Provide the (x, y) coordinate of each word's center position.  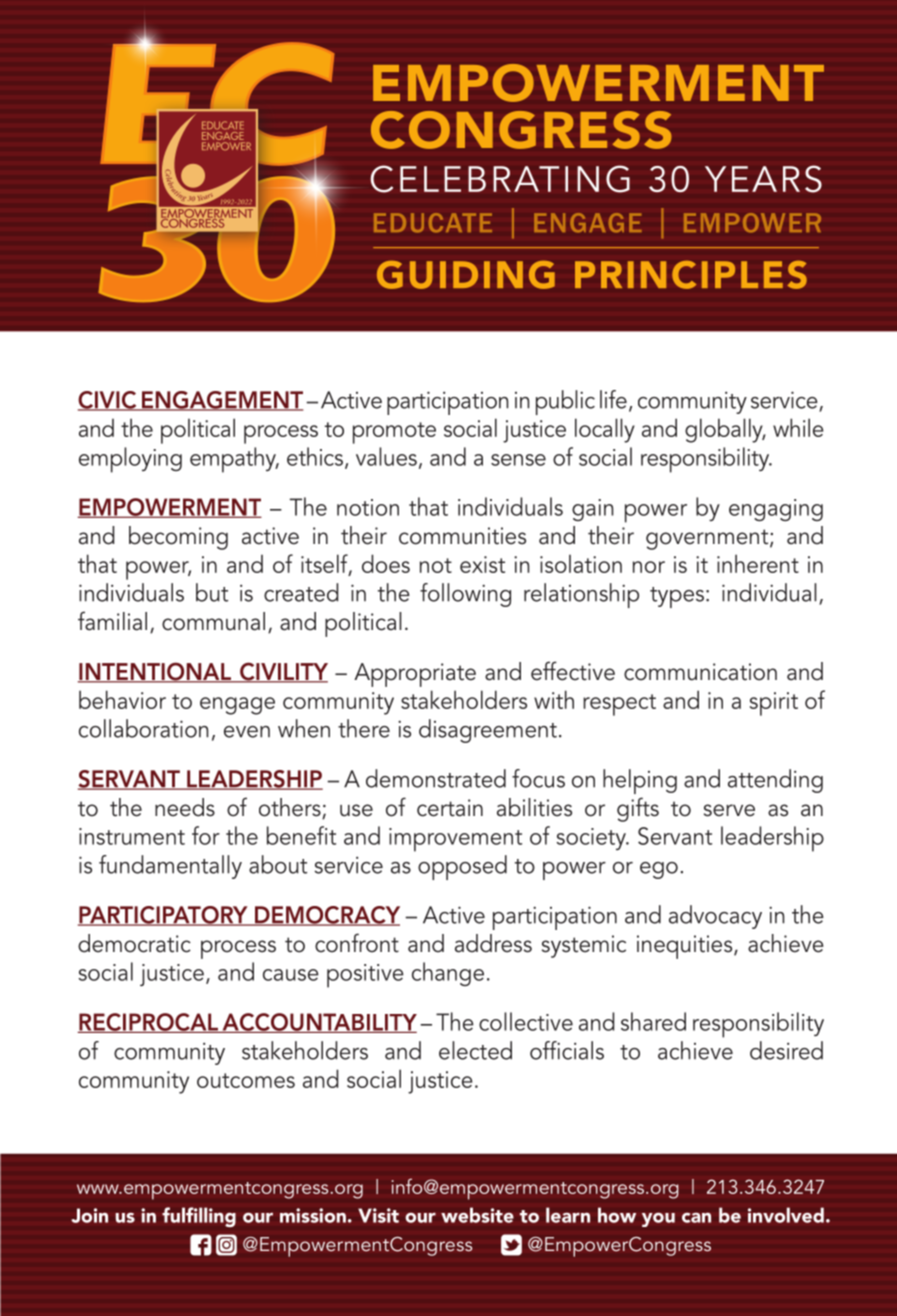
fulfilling (199, 1217)
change (448, 974)
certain (450, 808)
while (798, 427)
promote (394, 433)
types (677, 597)
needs (185, 807)
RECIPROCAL (148, 1023)
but (212, 592)
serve (729, 810)
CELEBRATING (500, 179)
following (465, 595)
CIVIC (108, 401)
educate (433, 222)
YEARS (763, 179)
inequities (686, 947)
